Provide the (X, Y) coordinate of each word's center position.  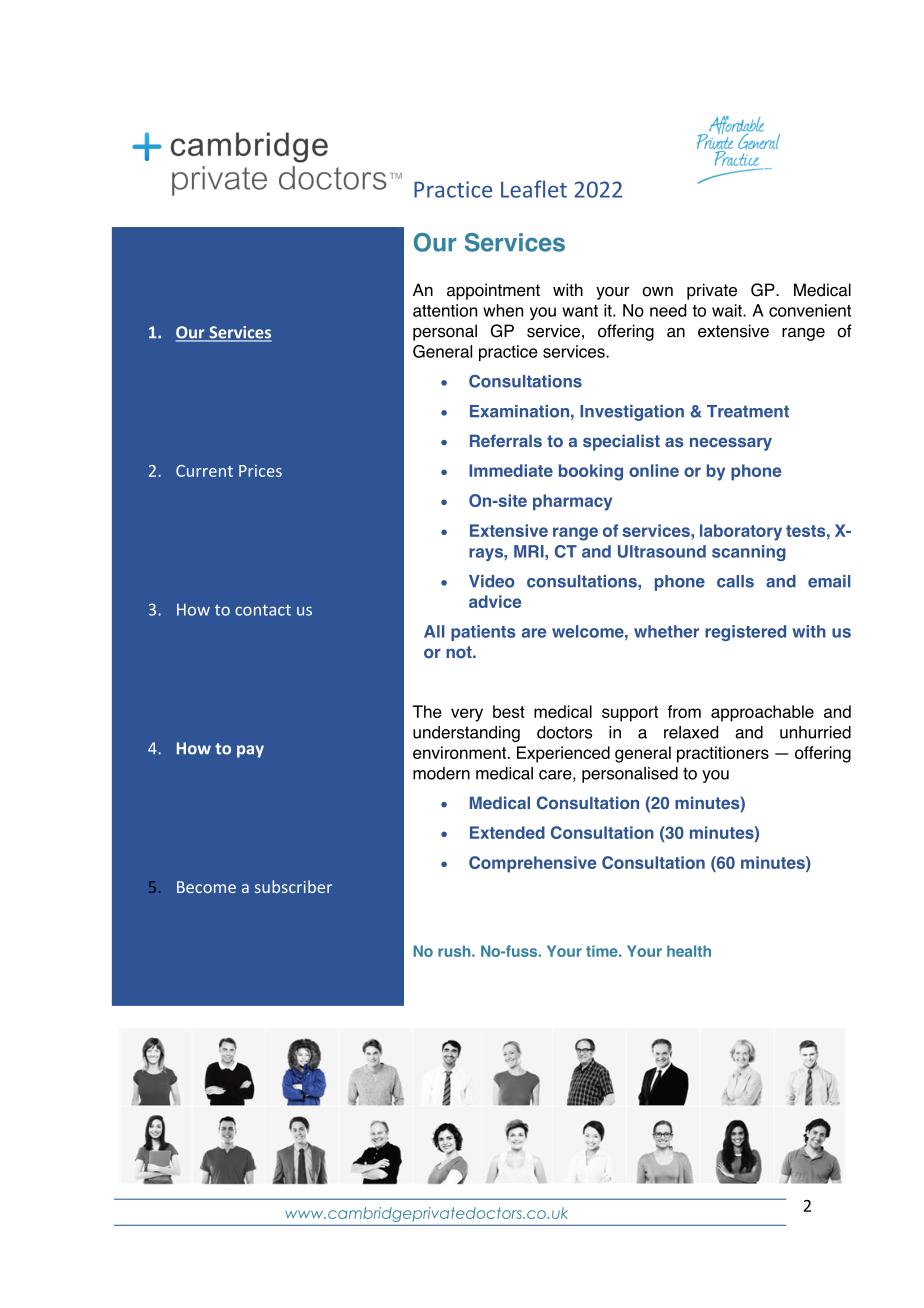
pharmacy (572, 502)
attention (445, 310)
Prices (260, 471)
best (509, 711)
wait (728, 310)
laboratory (741, 532)
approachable (762, 713)
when (503, 310)
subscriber (293, 886)
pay (250, 751)
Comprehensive (532, 864)
